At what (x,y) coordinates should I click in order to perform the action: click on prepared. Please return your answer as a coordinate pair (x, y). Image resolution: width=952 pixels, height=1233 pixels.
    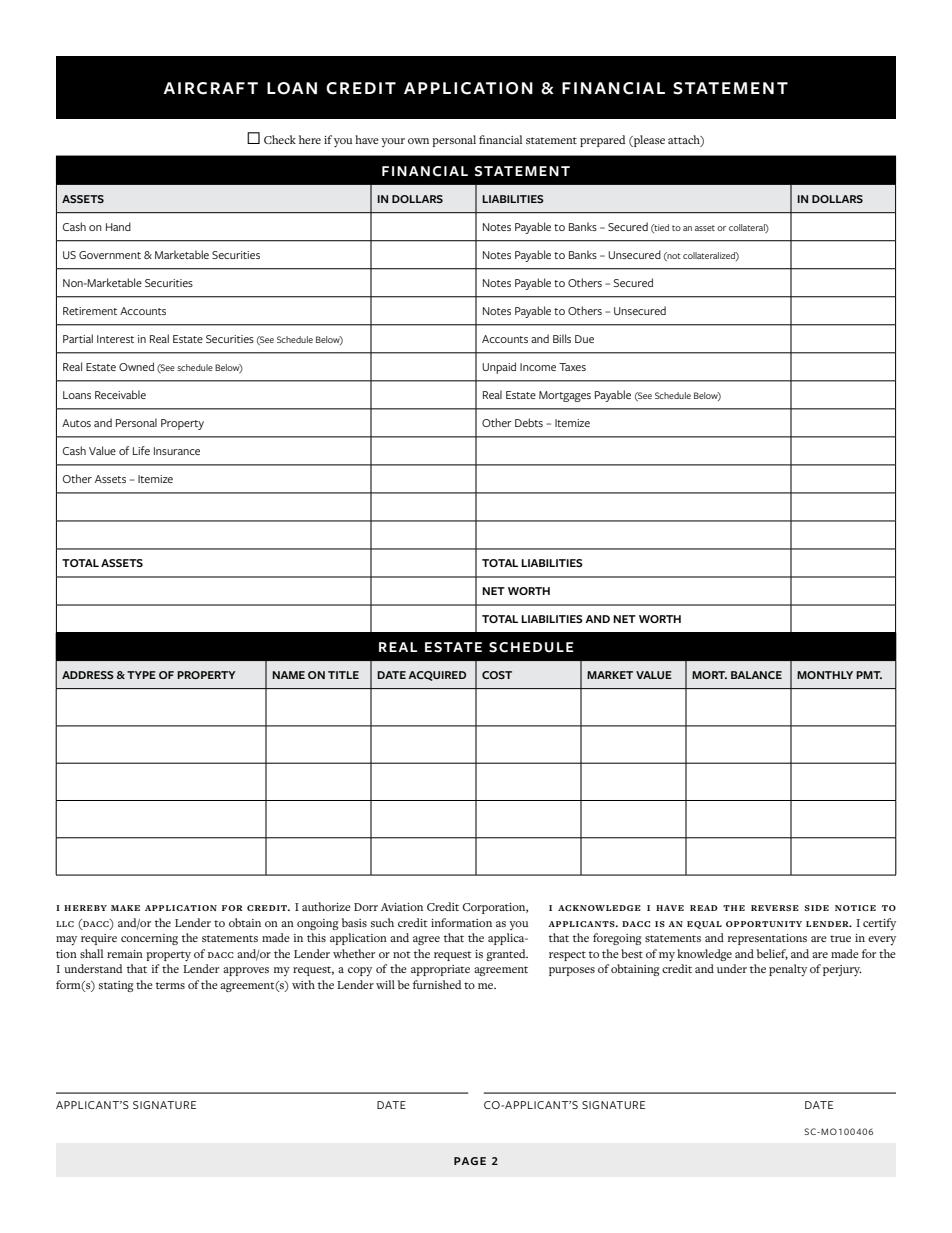
    Looking at the image, I should click on (603, 141).
